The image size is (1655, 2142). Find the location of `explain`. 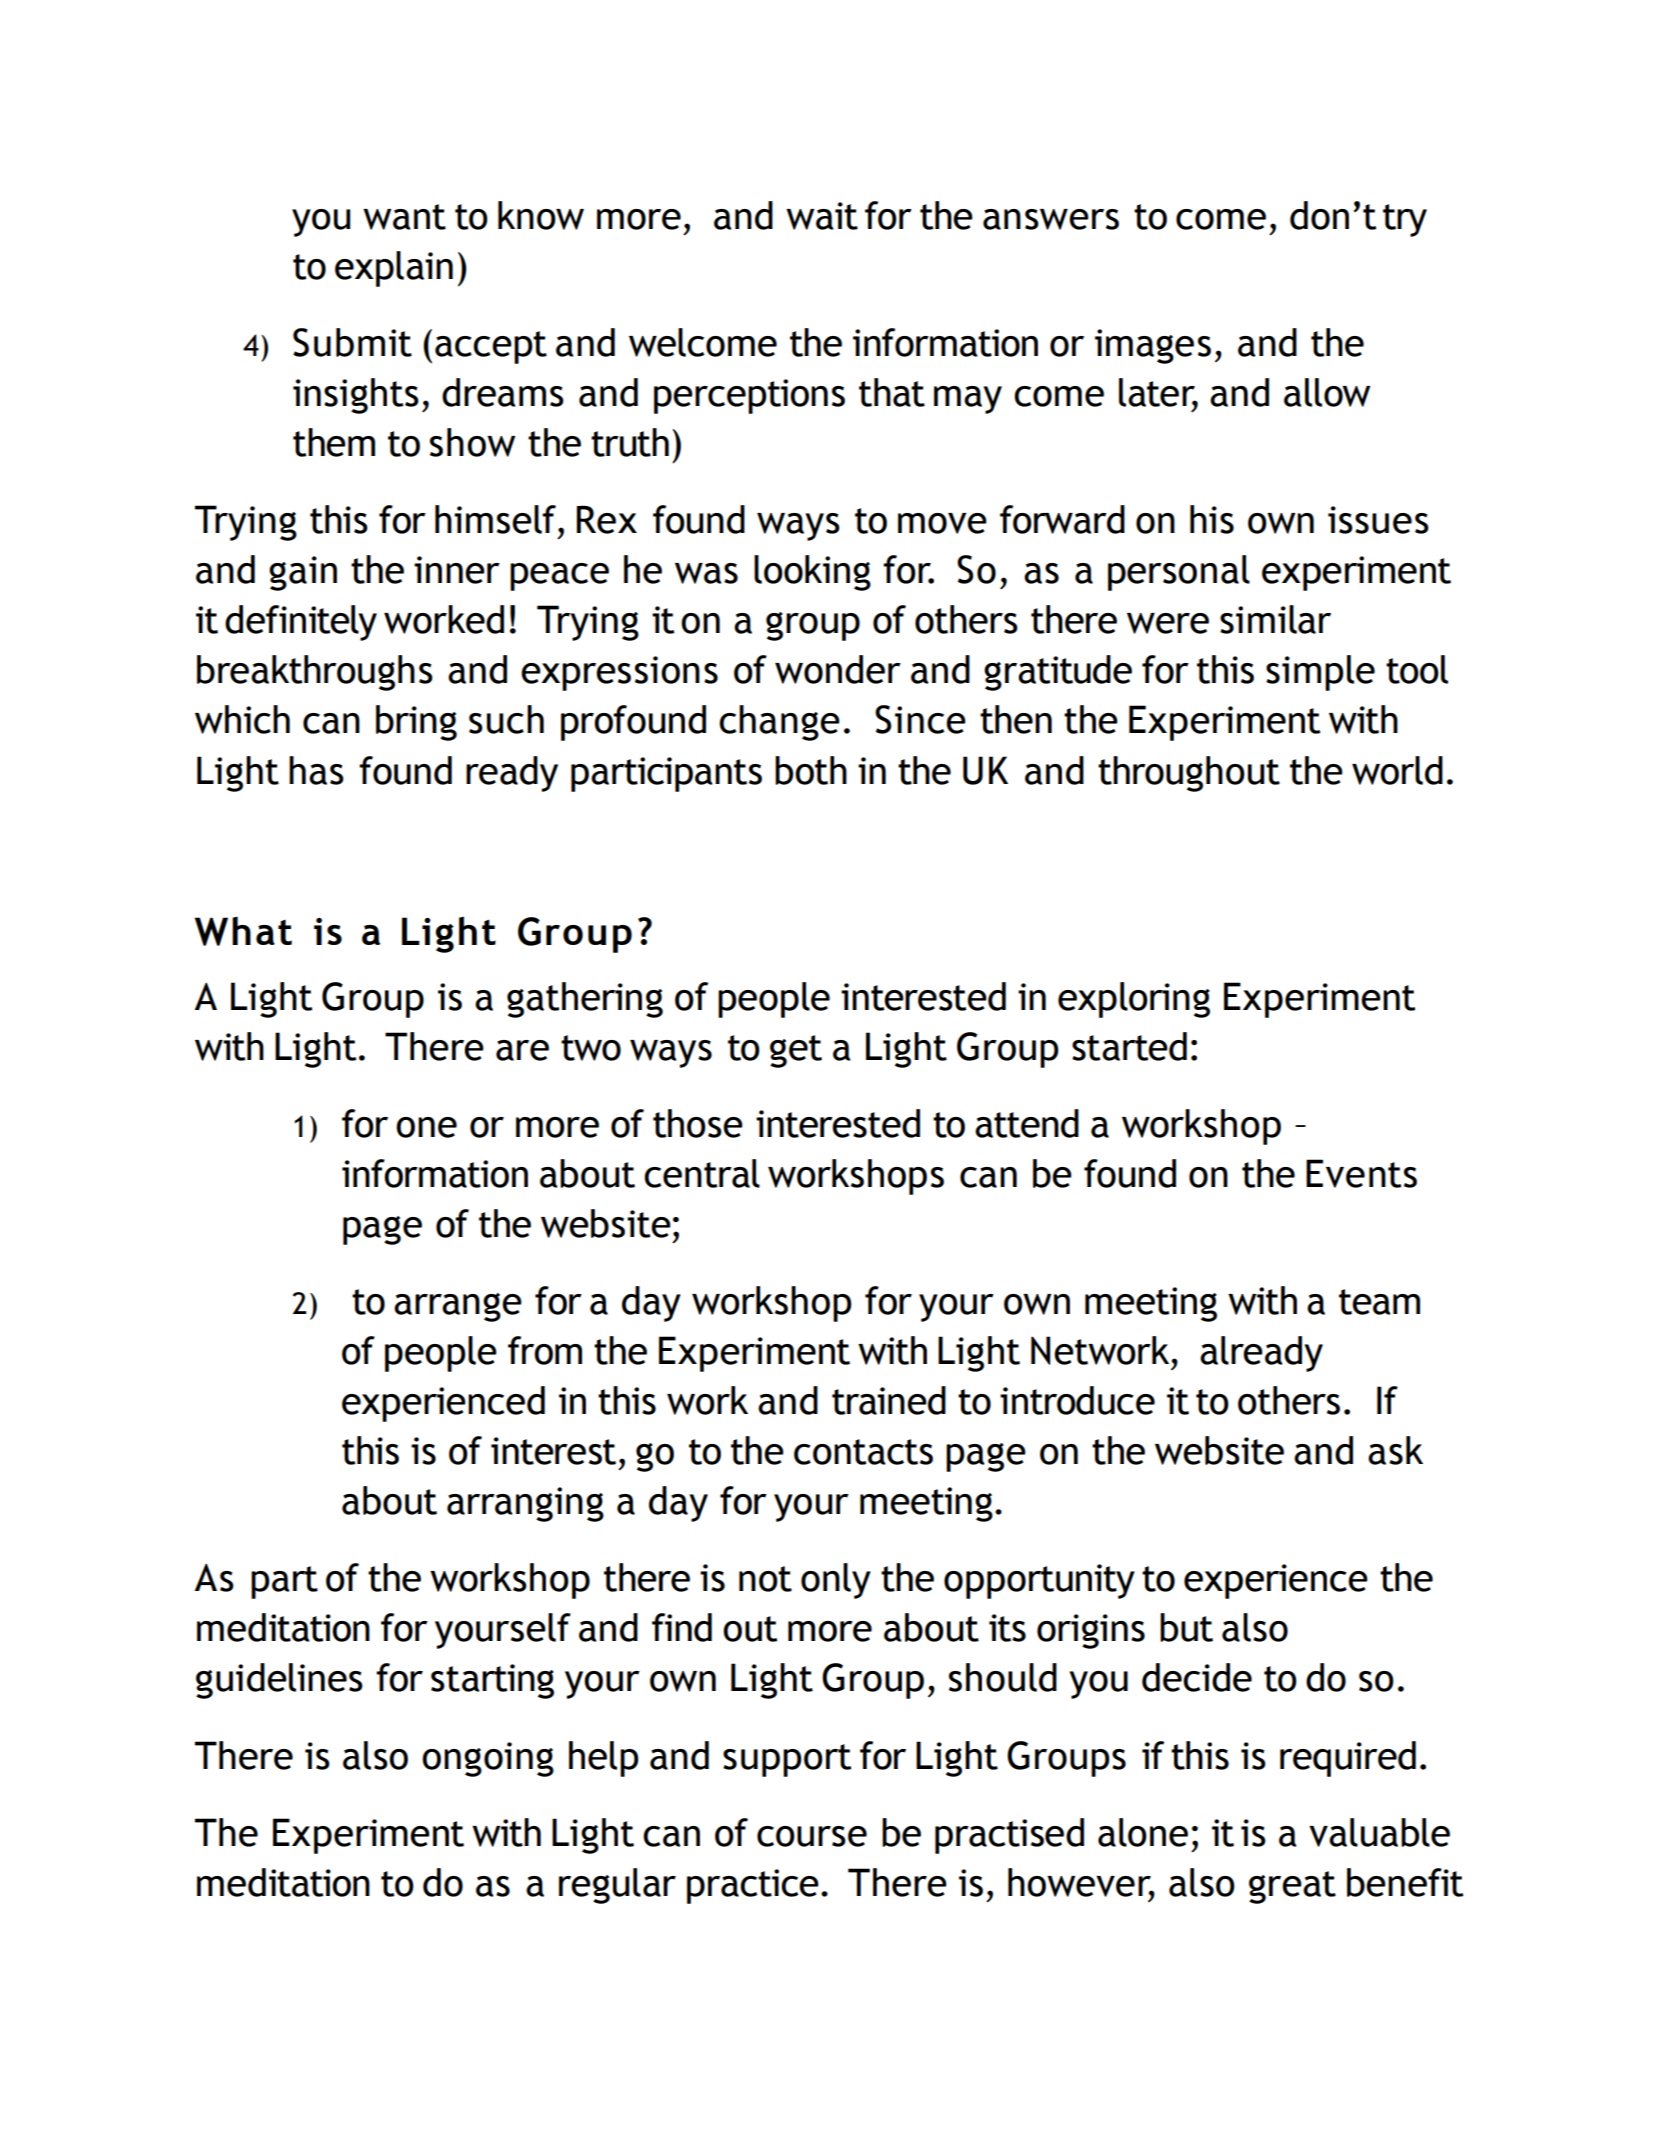

explain is located at coordinates (394, 269).
